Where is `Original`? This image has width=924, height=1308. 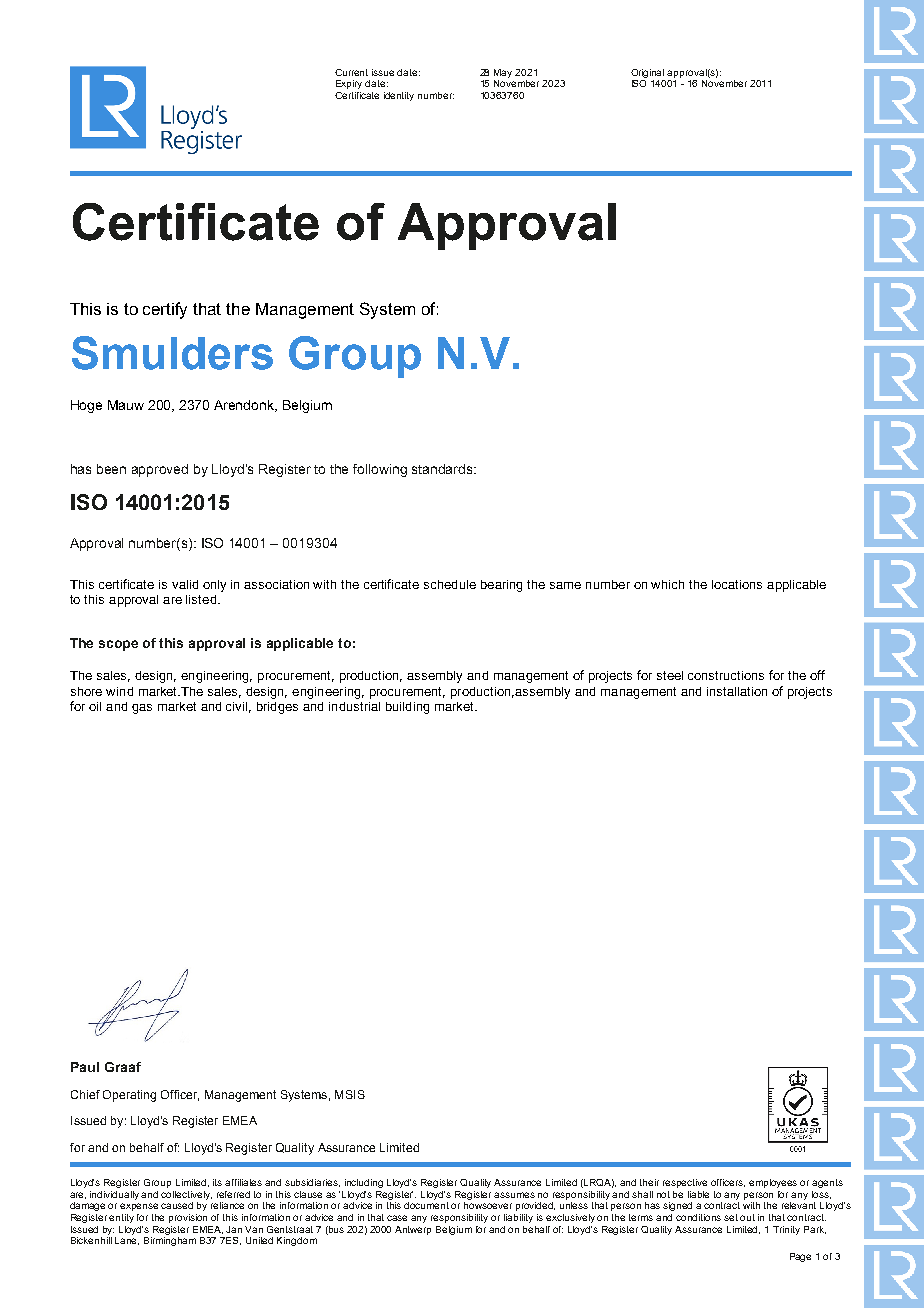
Original is located at coordinates (647, 73).
